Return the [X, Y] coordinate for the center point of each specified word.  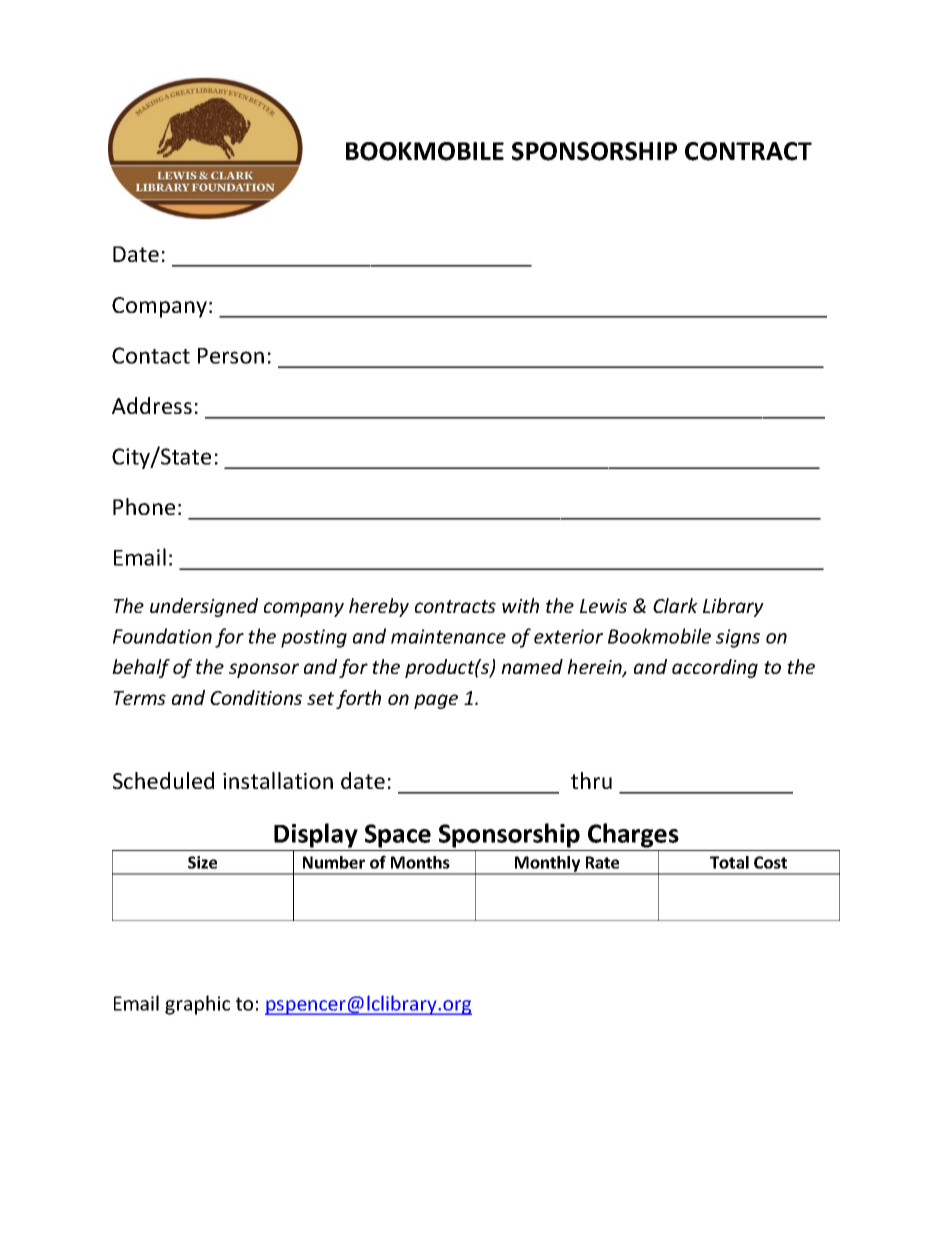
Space [398, 836]
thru [591, 780]
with [520, 605]
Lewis [603, 606]
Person [231, 356]
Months [420, 862]
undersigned [204, 607]
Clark [675, 605]
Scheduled [163, 780]
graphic [197, 1005]
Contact [151, 355]
